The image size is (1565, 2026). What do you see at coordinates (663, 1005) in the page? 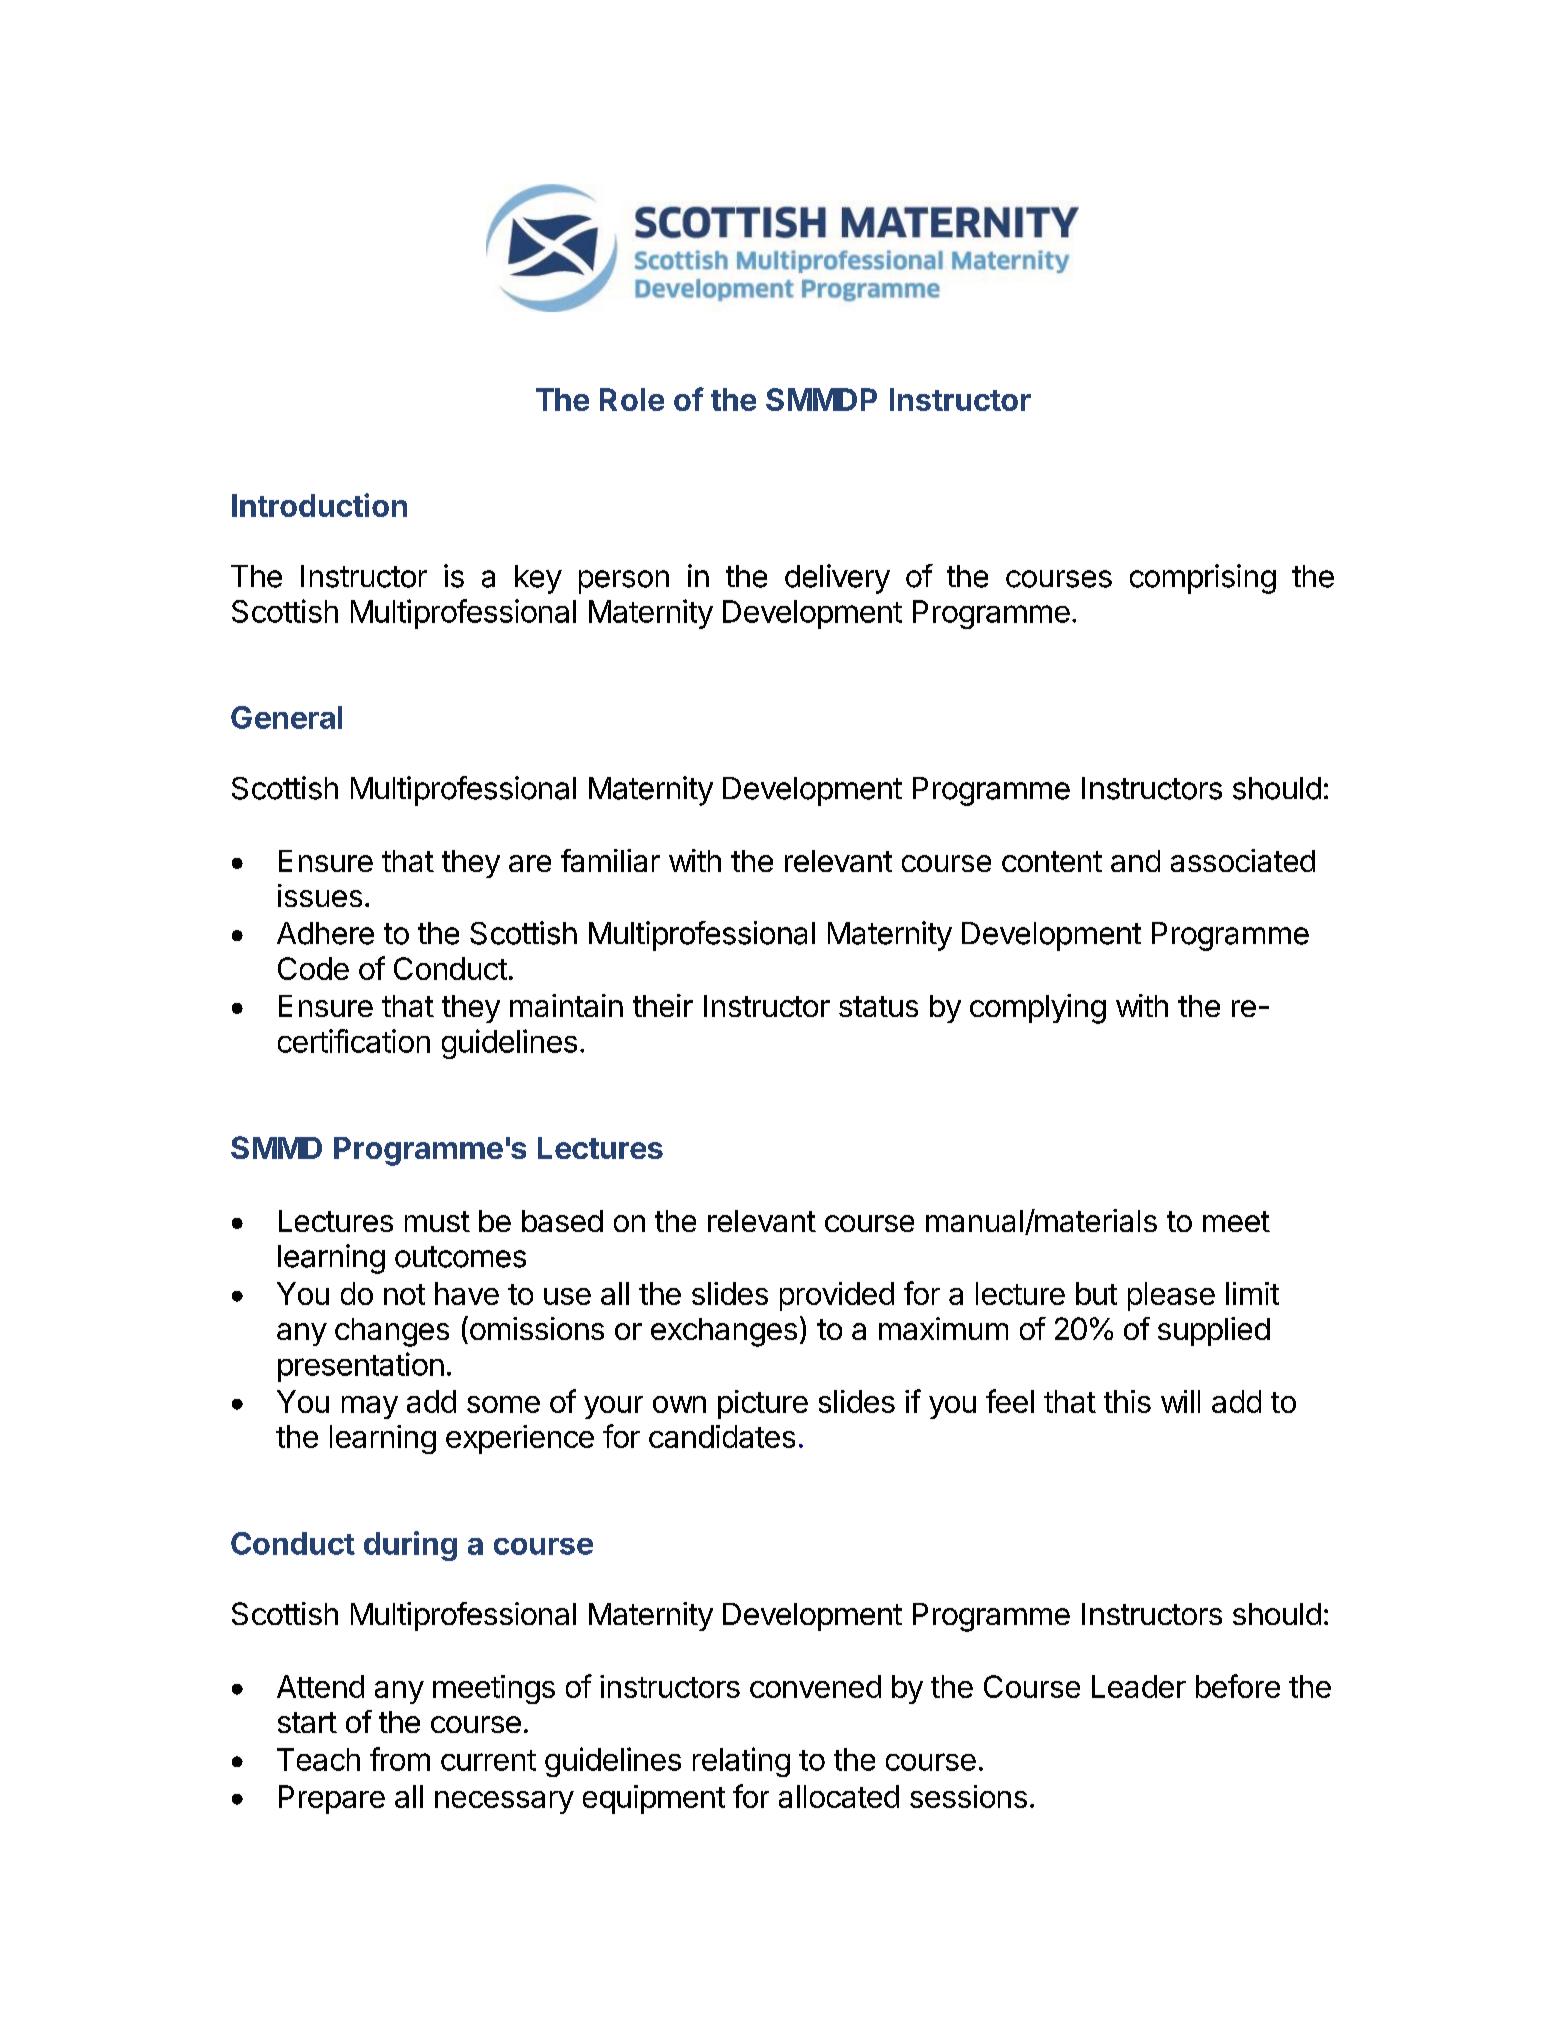
I see `their` at bounding box center [663, 1005].
